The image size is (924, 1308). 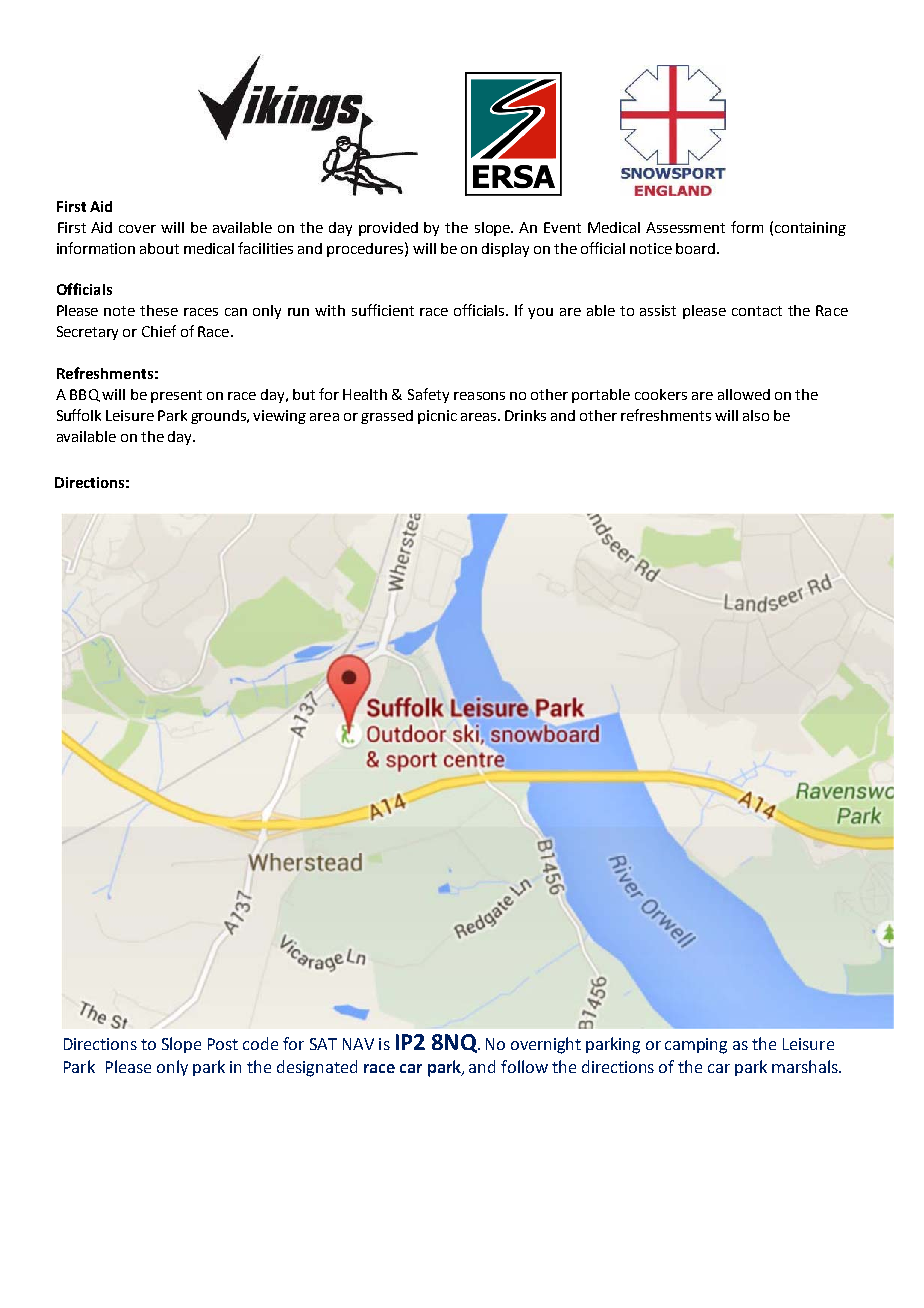 What do you see at coordinates (697, 248) in the page?
I see `board` at bounding box center [697, 248].
